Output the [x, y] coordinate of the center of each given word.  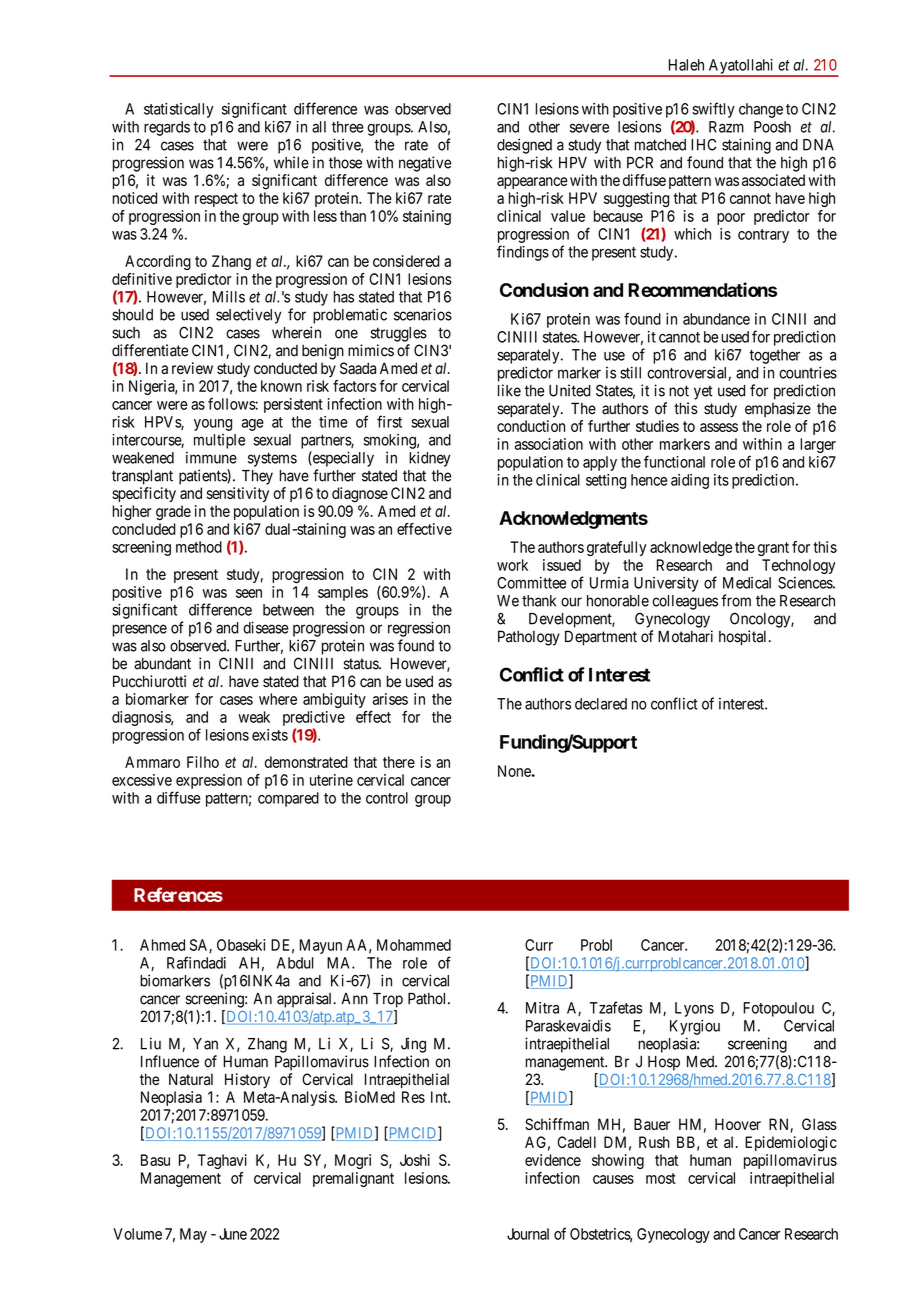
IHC [703, 145]
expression [209, 781]
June [233, 1234]
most [661, 1178]
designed [524, 146]
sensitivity [238, 494]
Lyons [694, 1009]
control [387, 798]
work [512, 565]
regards [167, 128]
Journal [528, 1234]
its [721, 480]
